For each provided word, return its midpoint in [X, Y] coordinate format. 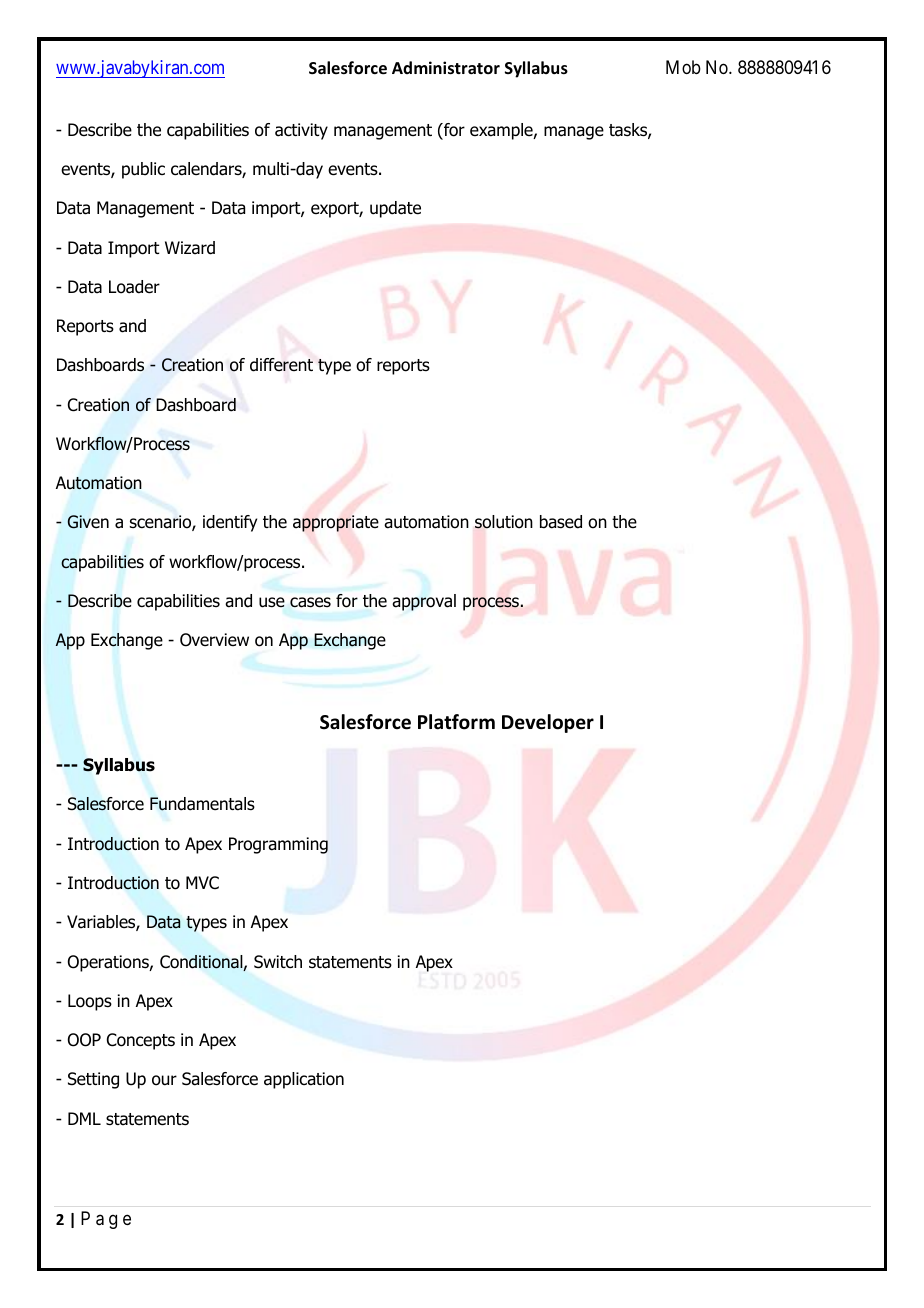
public [143, 170]
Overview [214, 640]
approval [424, 602]
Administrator [446, 68]
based [561, 522]
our [164, 1080]
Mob [683, 67]
